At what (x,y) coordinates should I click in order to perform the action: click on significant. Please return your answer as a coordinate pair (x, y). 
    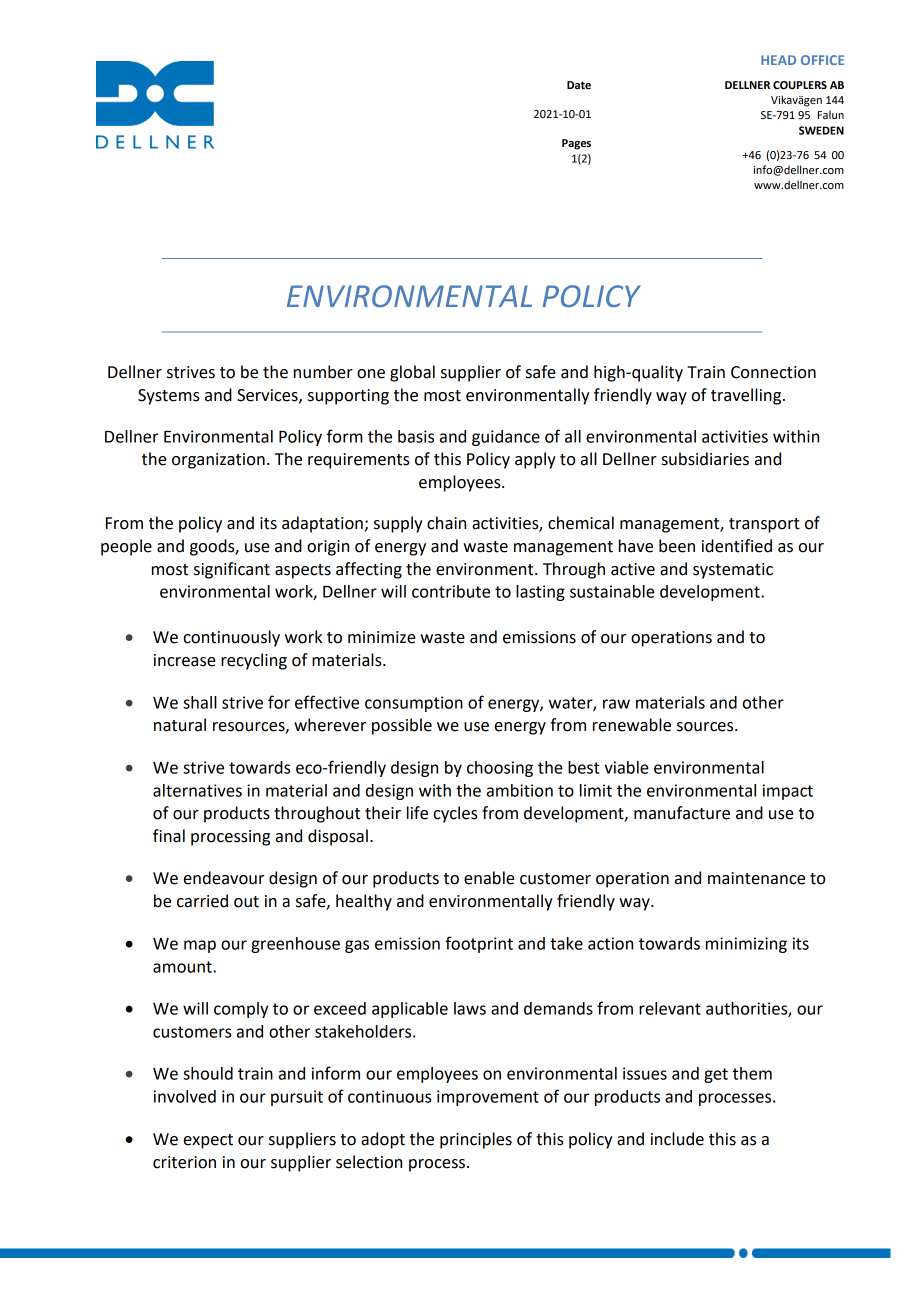
    Looking at the image, I should click on (232, 570).
